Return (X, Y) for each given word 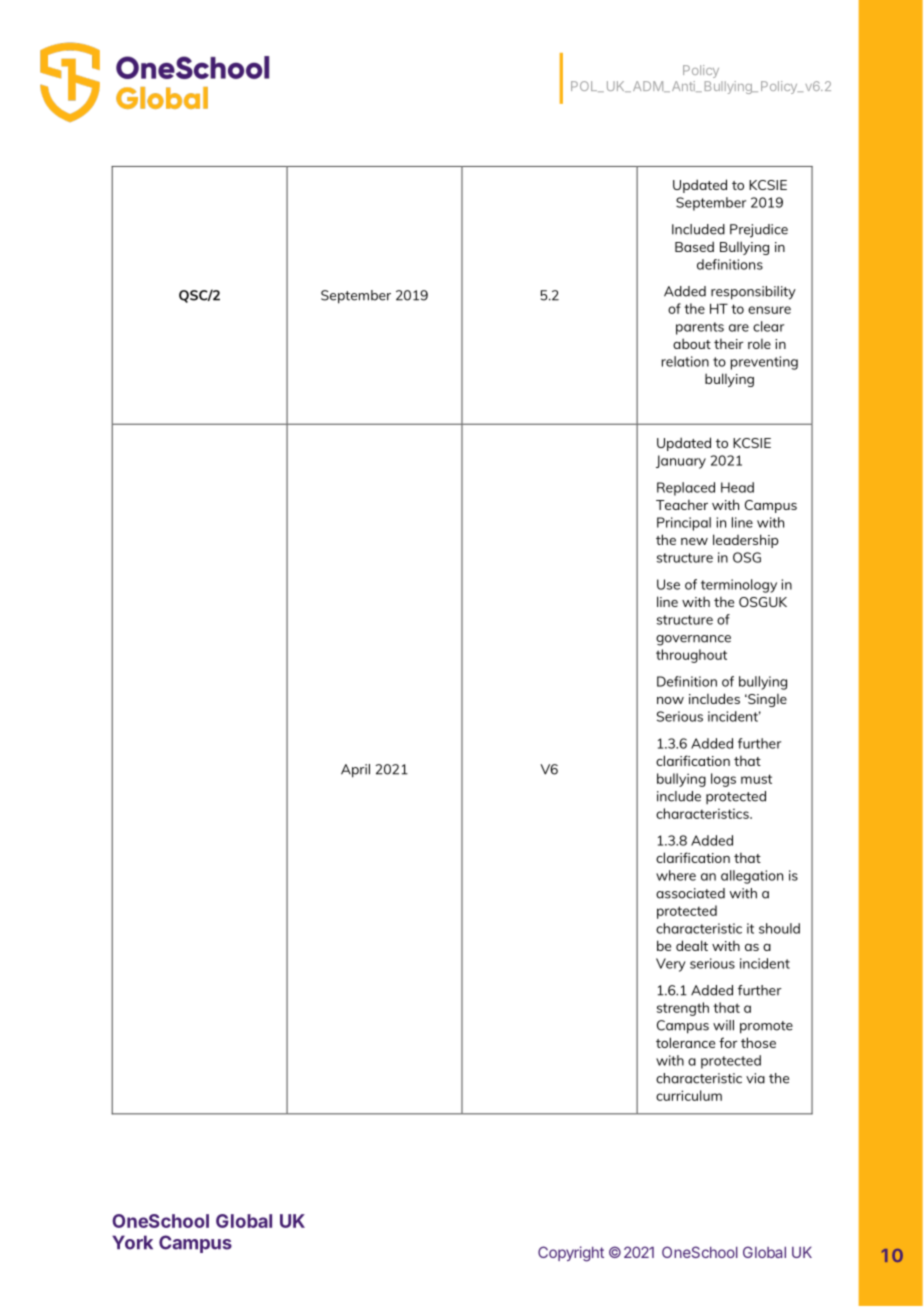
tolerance (685, 1042)
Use (668, 584)
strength (683, 1009)
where (676, 875)
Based (694, 246)
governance (693, 640)
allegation (752, 877)
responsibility (753, 293)
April (355, 771)
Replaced (686, 489)
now (670, 700)
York (132, 1242)
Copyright (571, 1254)
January (681, 462)
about (692, 343)
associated (690, 893)
